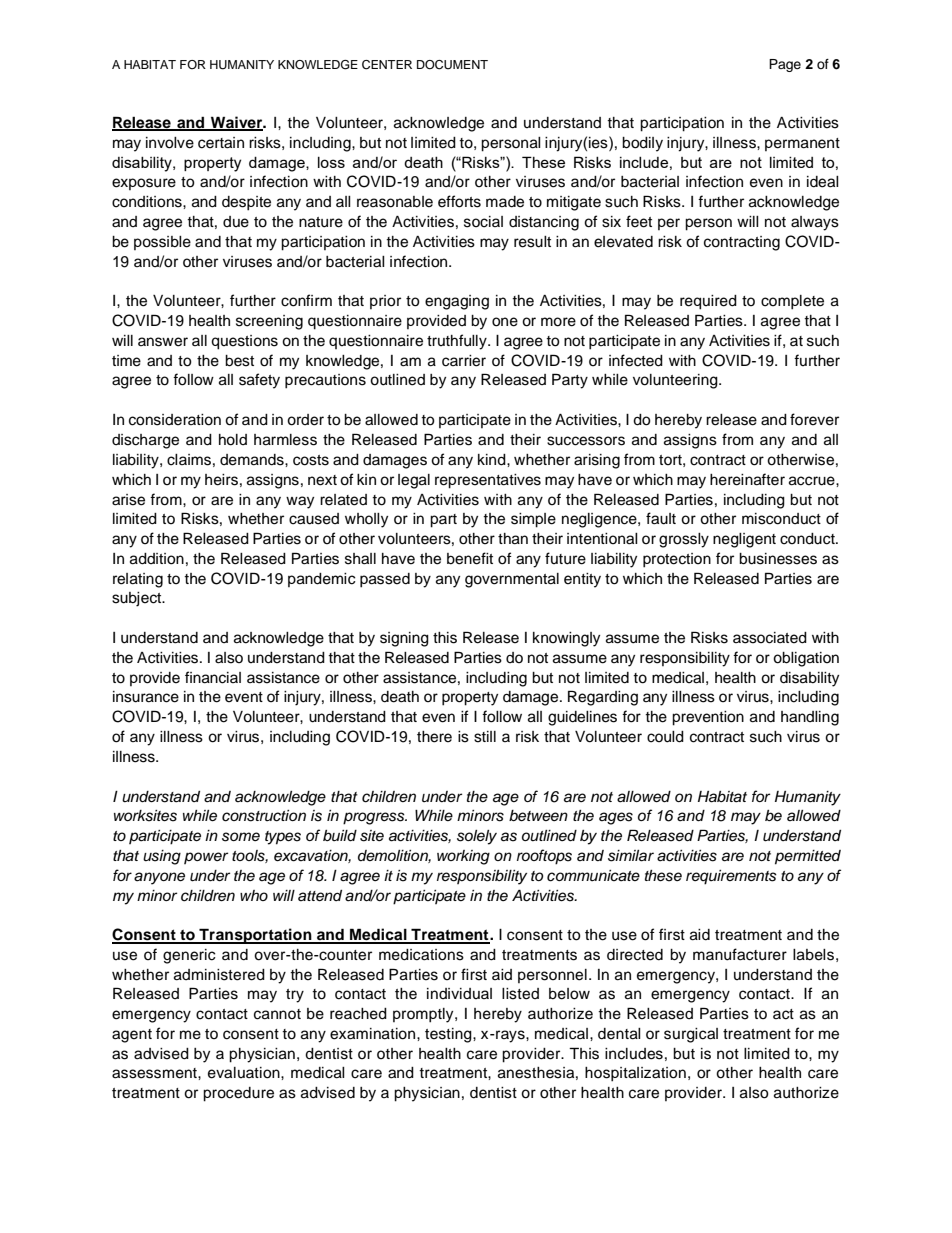 The image size is (952, 1233). I want to click on businesses, so click(778, 559).
